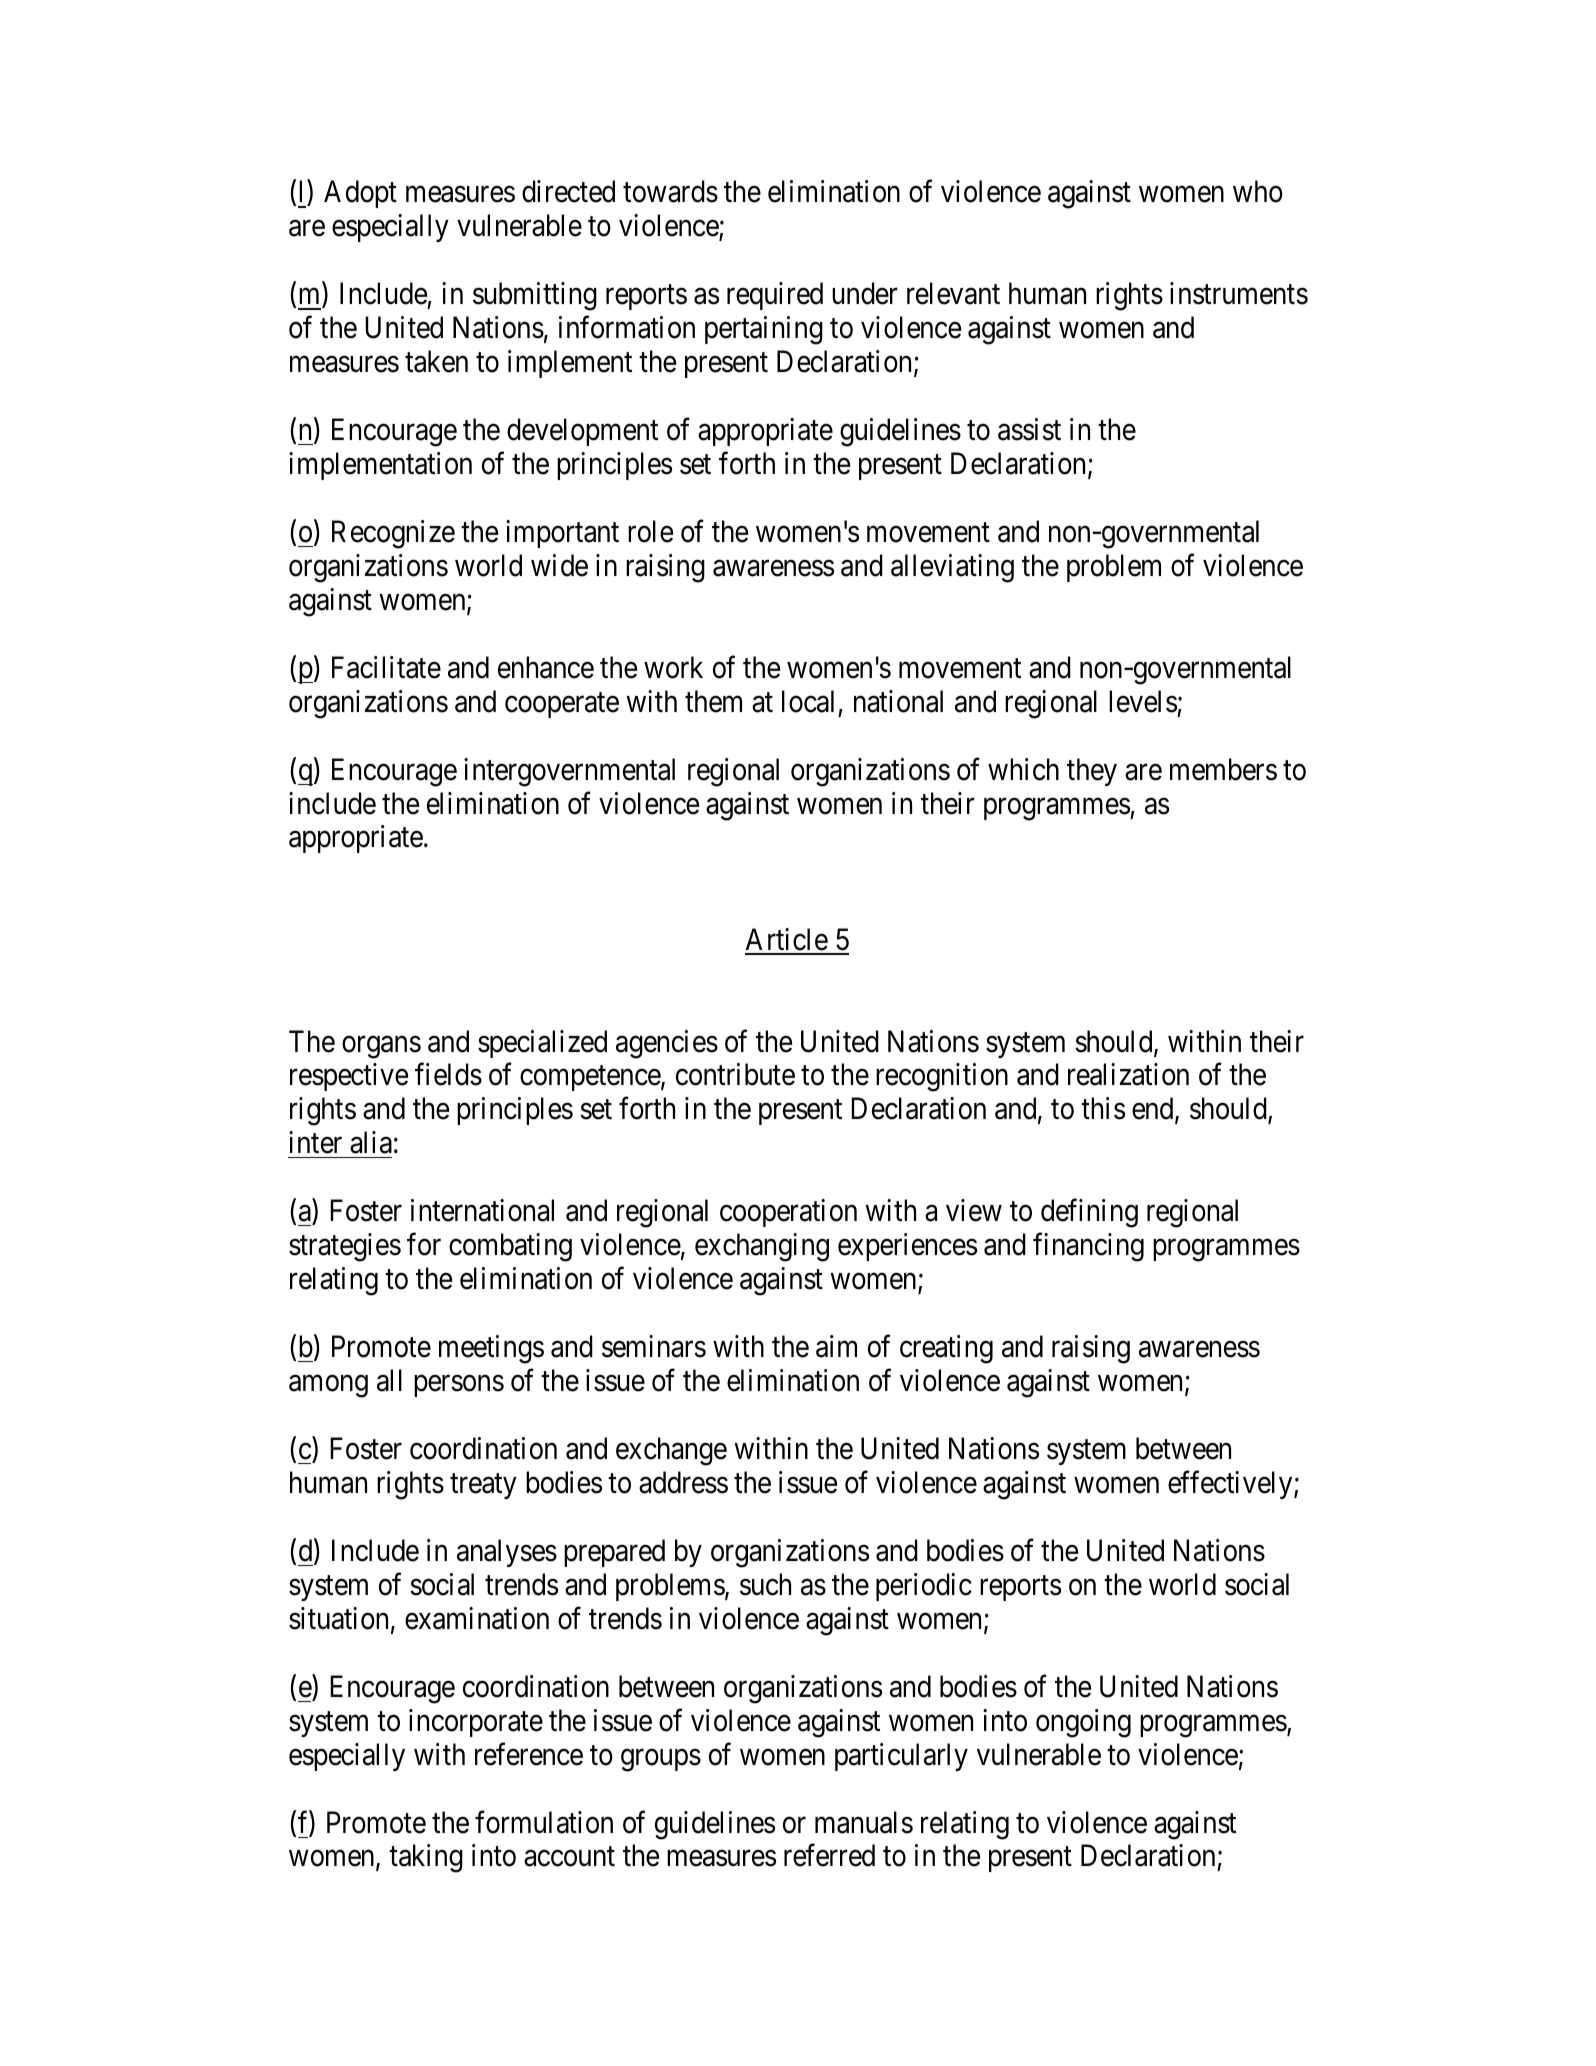 The height and width of the screenshot is (2066, 1596). I want to click on taking, so click(426, 1858).
